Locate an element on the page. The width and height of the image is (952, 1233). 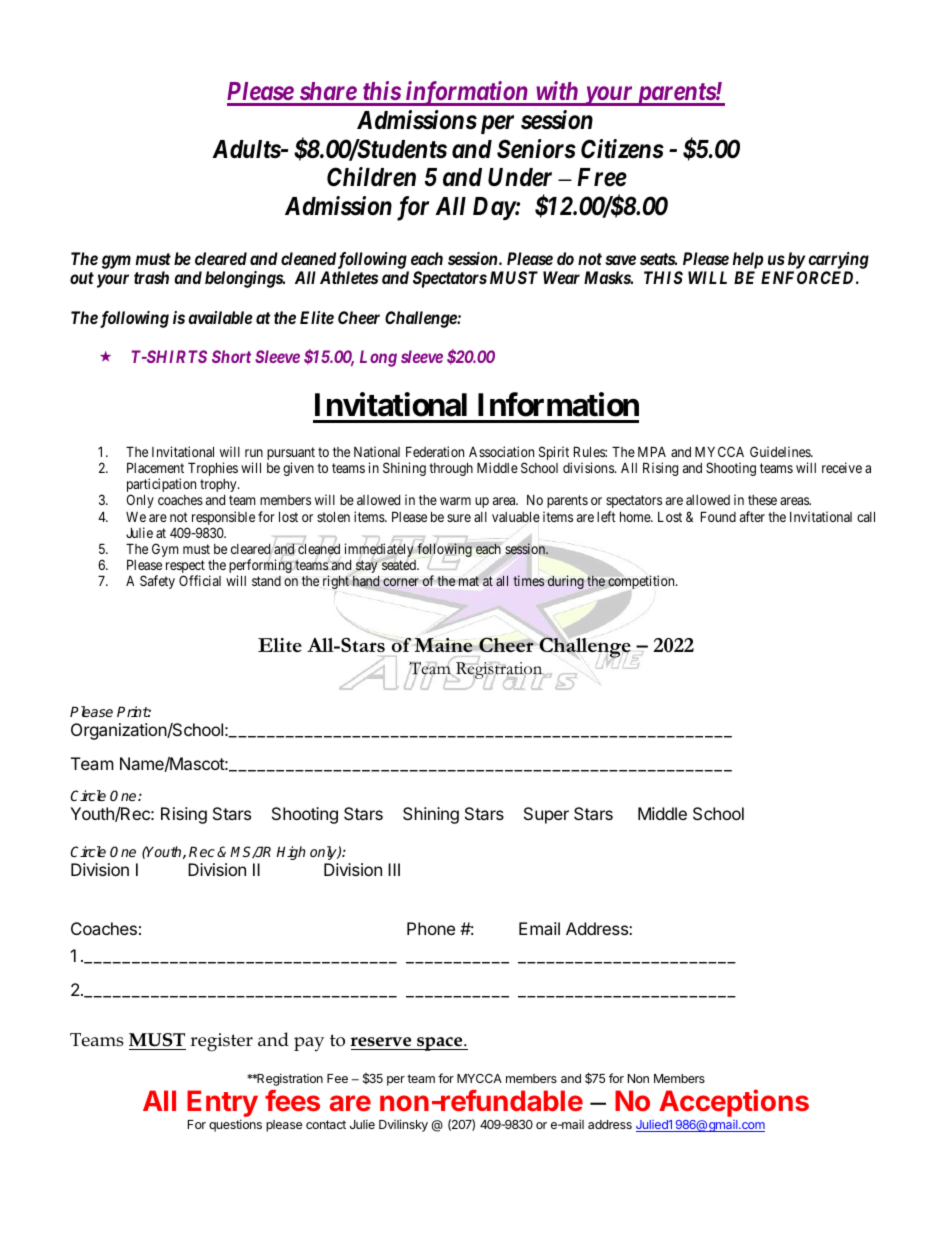
help is located at coordinates (748, 260).
